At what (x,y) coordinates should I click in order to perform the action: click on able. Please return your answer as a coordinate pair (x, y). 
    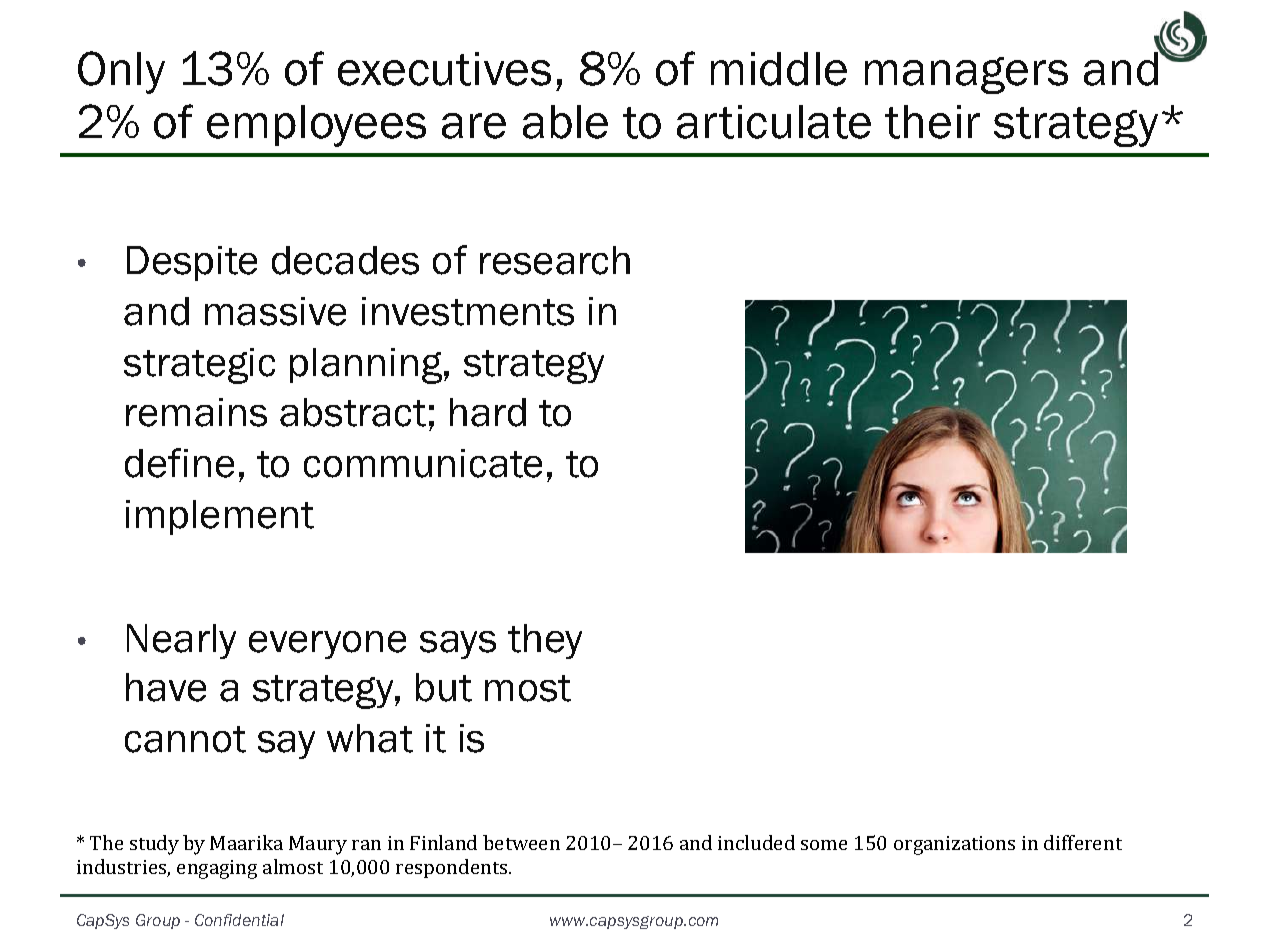
    Looking at the image, I should click on (565, 122).
